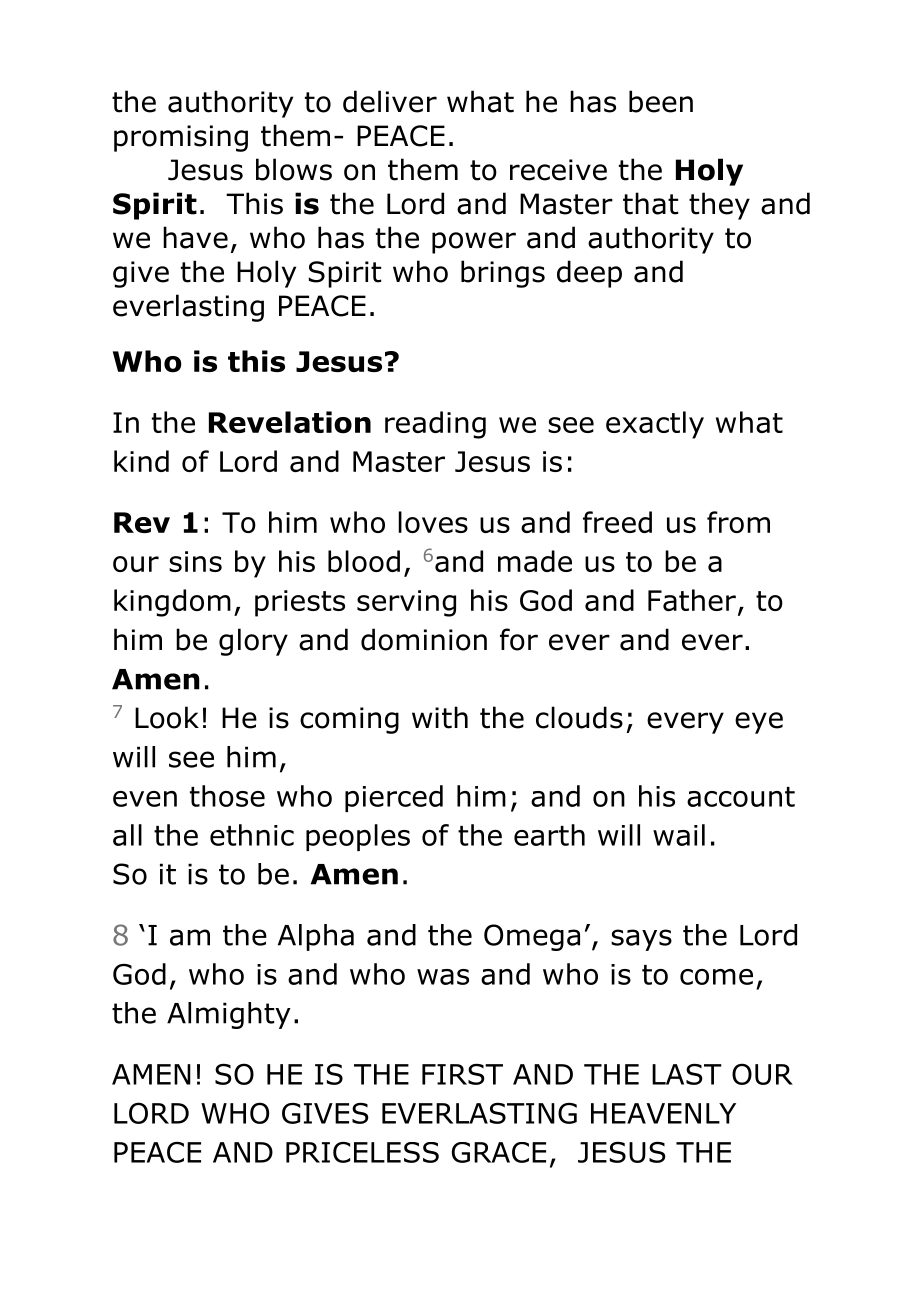  What do you see at coordinates (229, 1015) in the image?
I see `Almighty` at bounding box center [229, 1015].
